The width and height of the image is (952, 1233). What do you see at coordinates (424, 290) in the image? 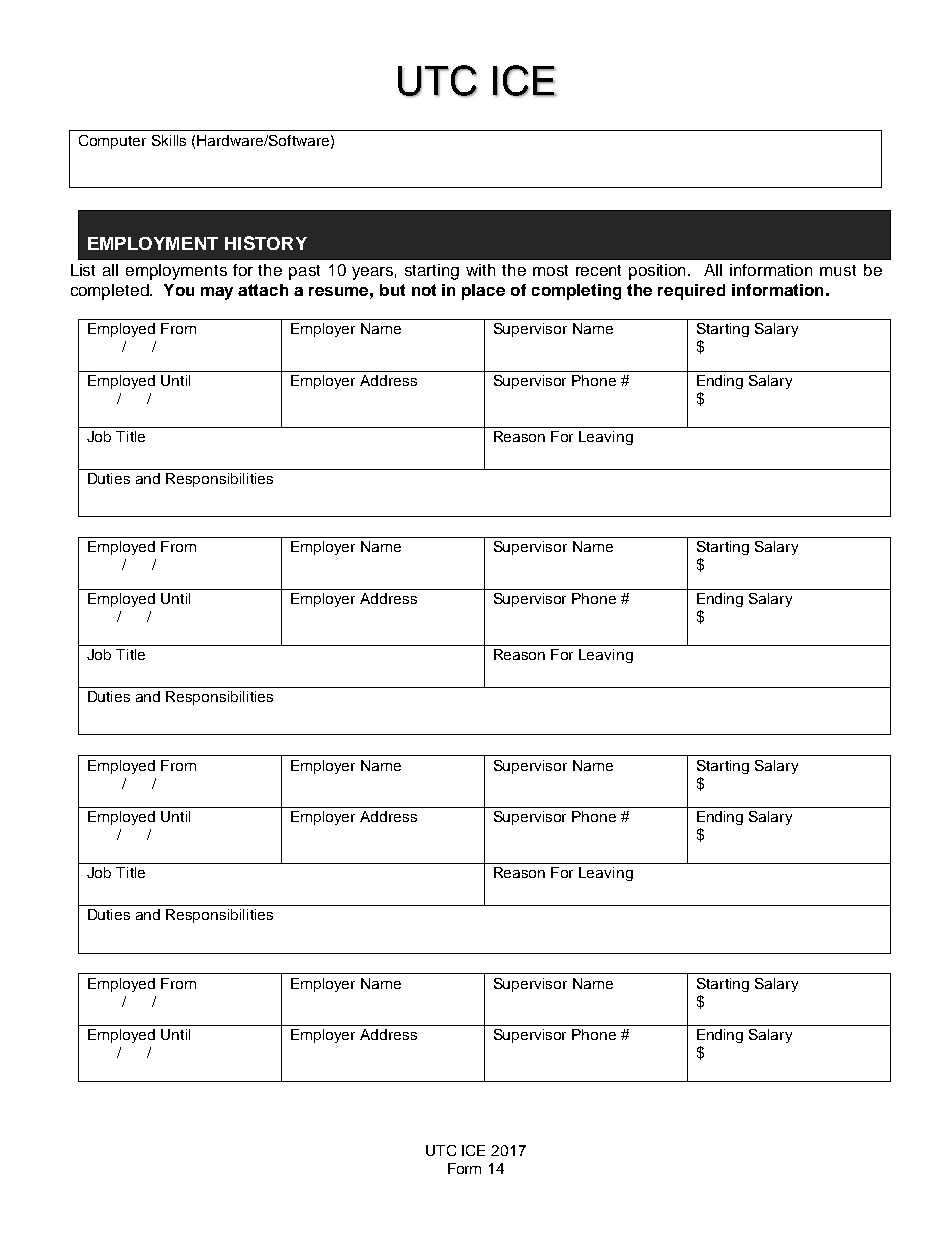
I see `not` at bounding box center [424, 290].
